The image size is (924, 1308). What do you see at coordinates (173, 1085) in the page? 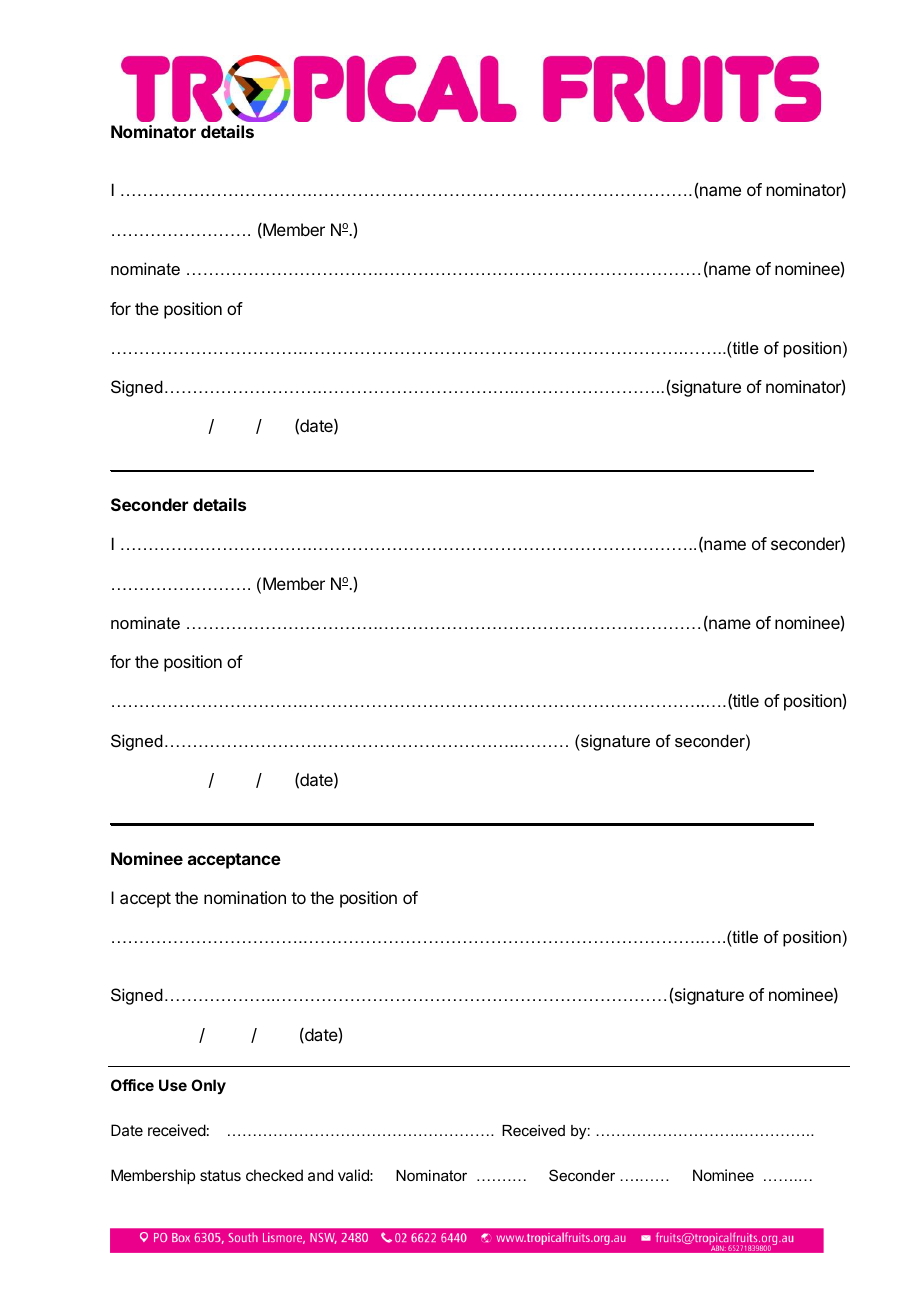
I see `Use` at bounding box center [173, 1085].
